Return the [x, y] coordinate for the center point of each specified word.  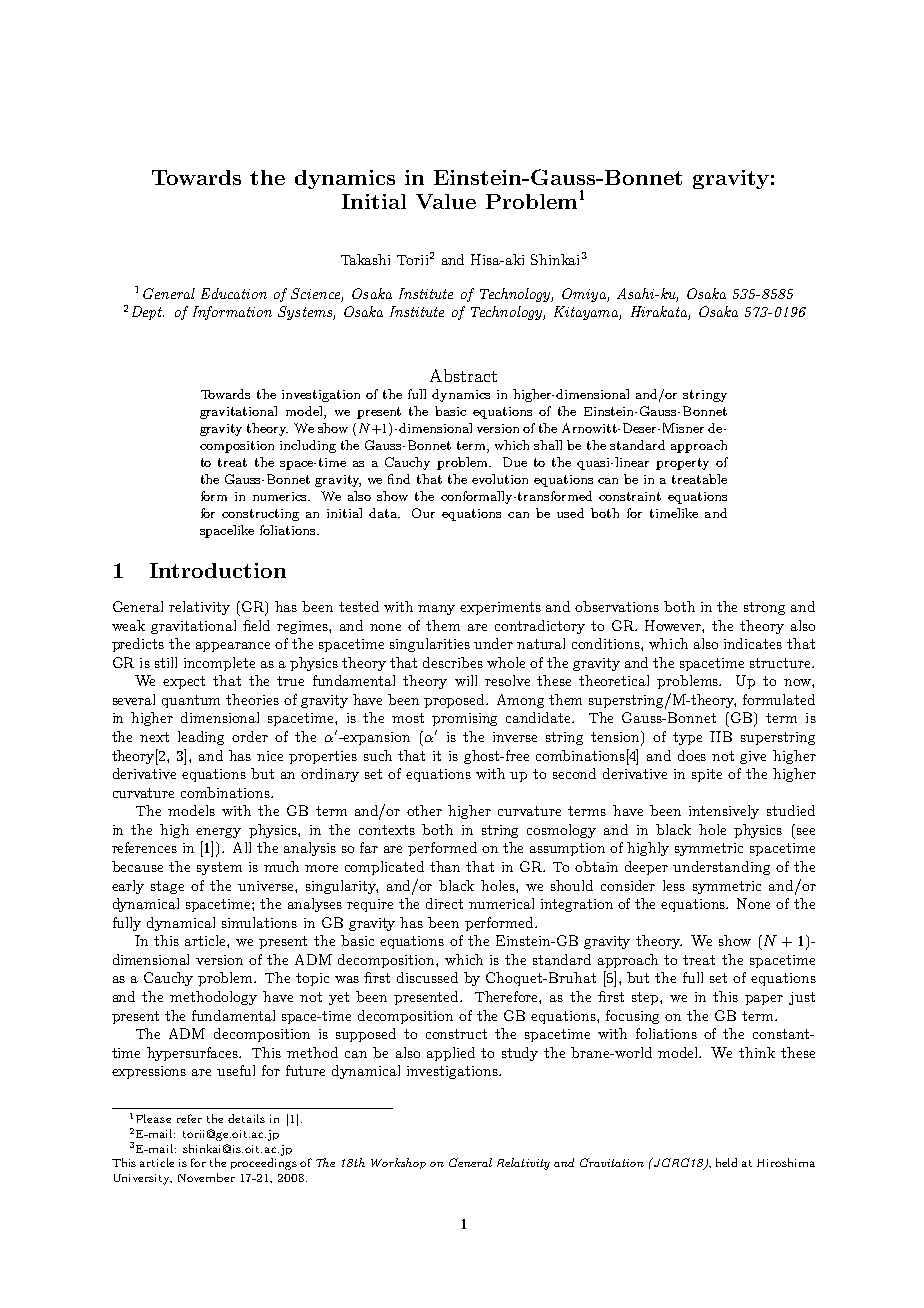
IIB [721, 736]
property [682, 464]
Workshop [398, 1163]
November [206, 1177]
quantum [191, 701]
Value [446, 201]
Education [234, 293]
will [466, 680]
